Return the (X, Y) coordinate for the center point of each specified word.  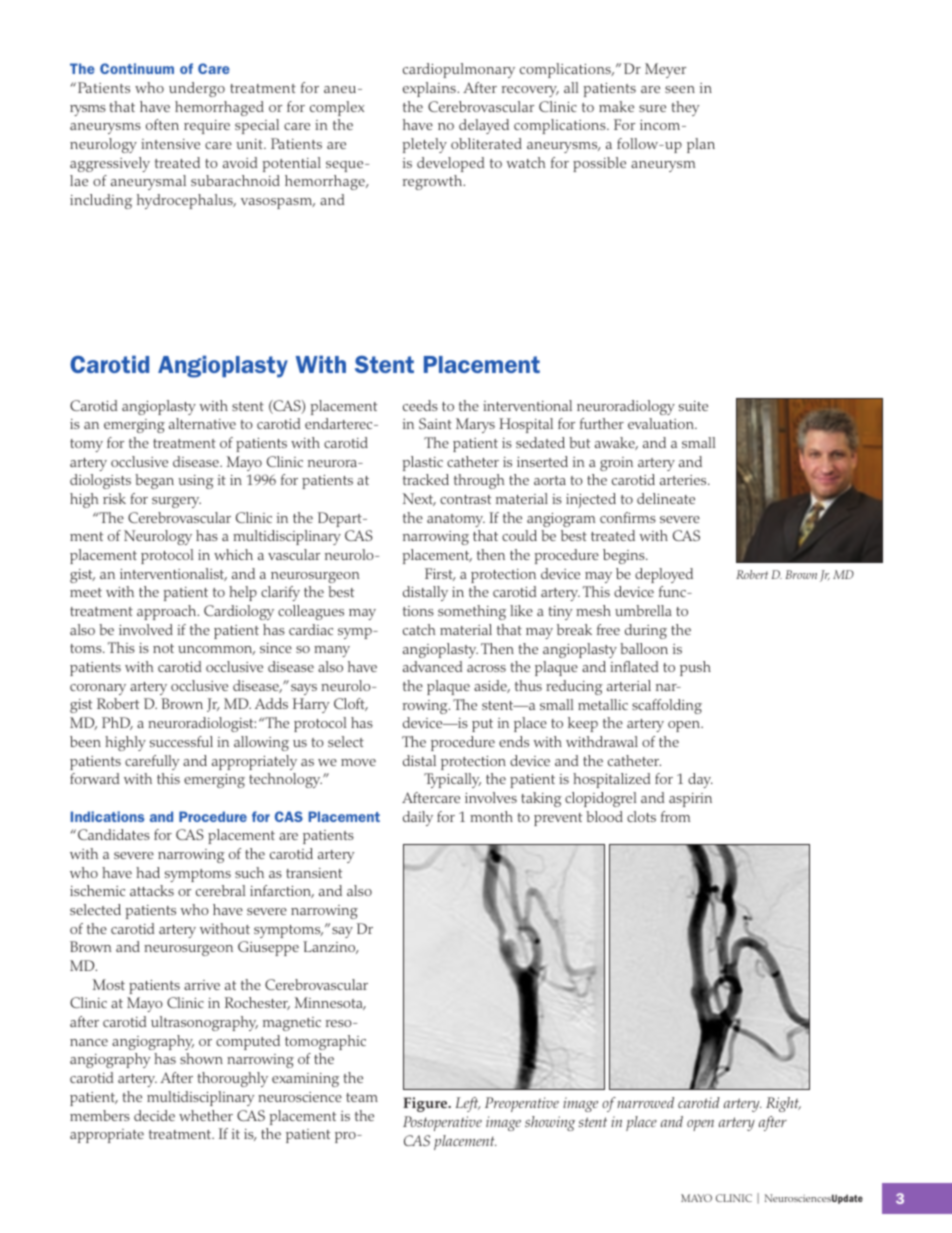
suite (693, 406)
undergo (197, 89)
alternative (202, 423)
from (675, 816)
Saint (435, 423)
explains (430, 89)
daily (418, 818)
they (685, 108)
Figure (426, 1104)
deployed (664, 575)
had (148, 872)
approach (168, 612)
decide (154, 1115)
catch (419, 629)
